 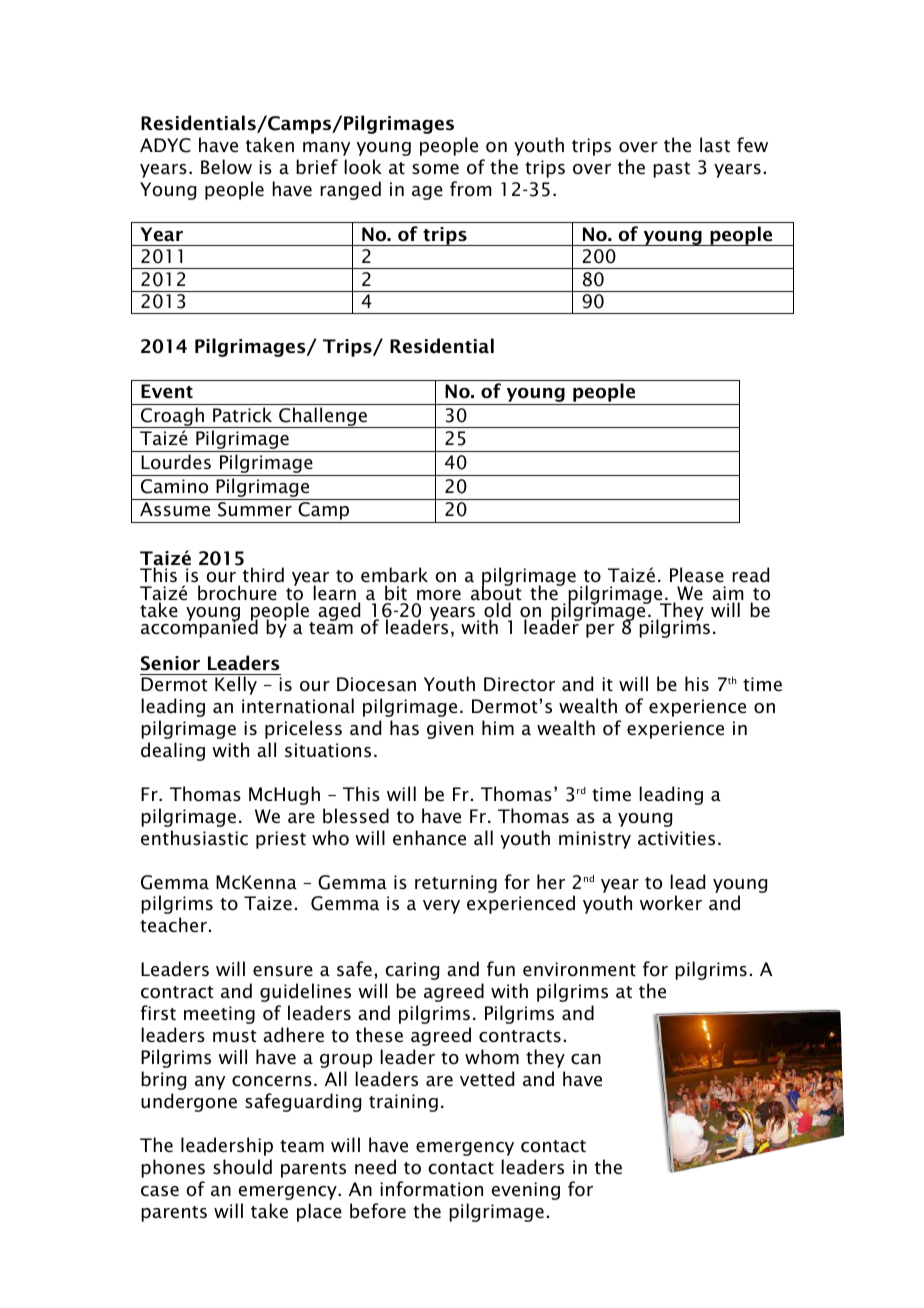 I want to click on caring, so click(x=412, y=971).
